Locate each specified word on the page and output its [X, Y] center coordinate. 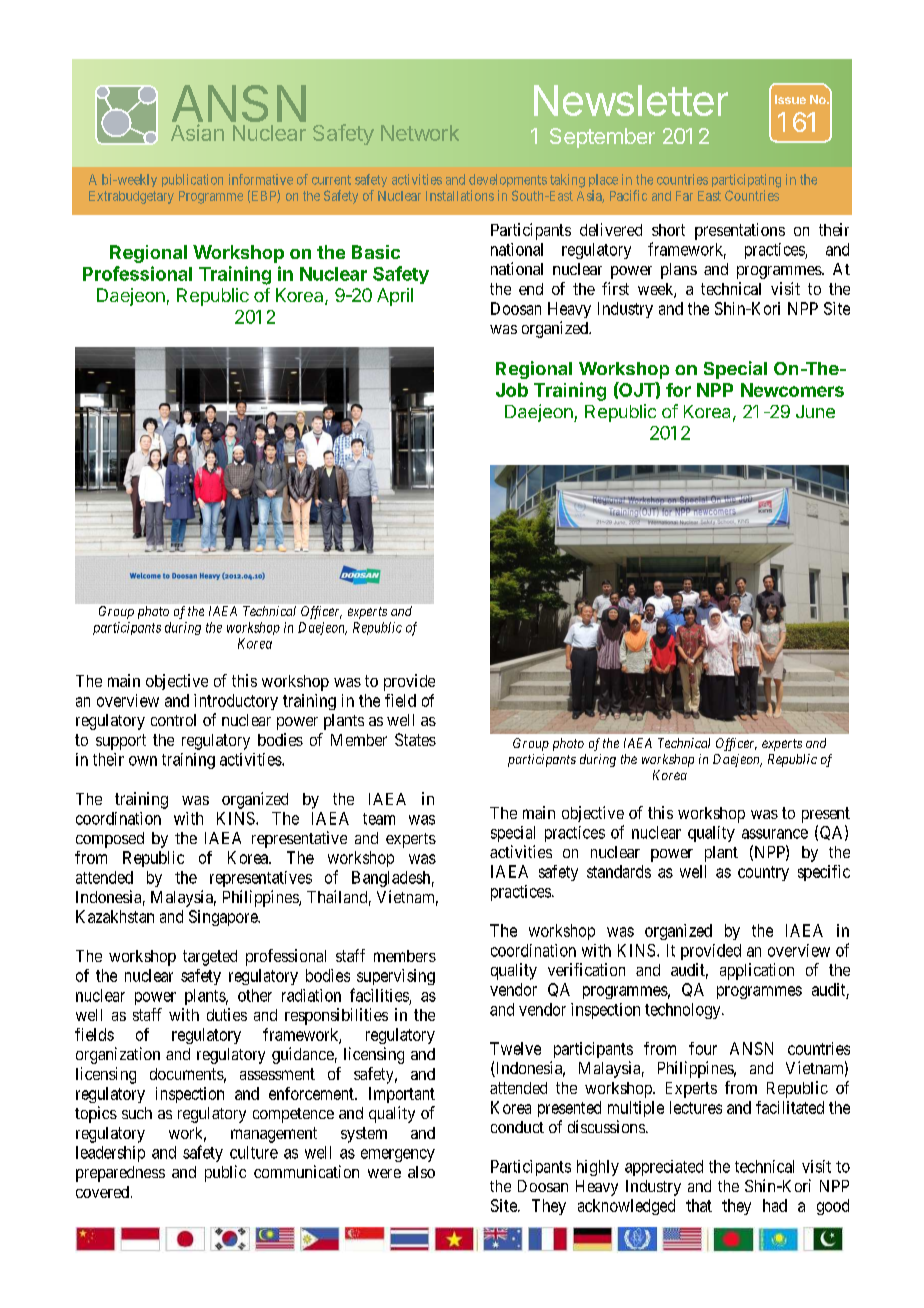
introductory [236, 702]
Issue [790, 99]
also [421, 1172]
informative [261, 179]
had [775, 1205]
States [415, 739]
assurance [775, 834]
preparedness [120, 1174]
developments [508, 180]
